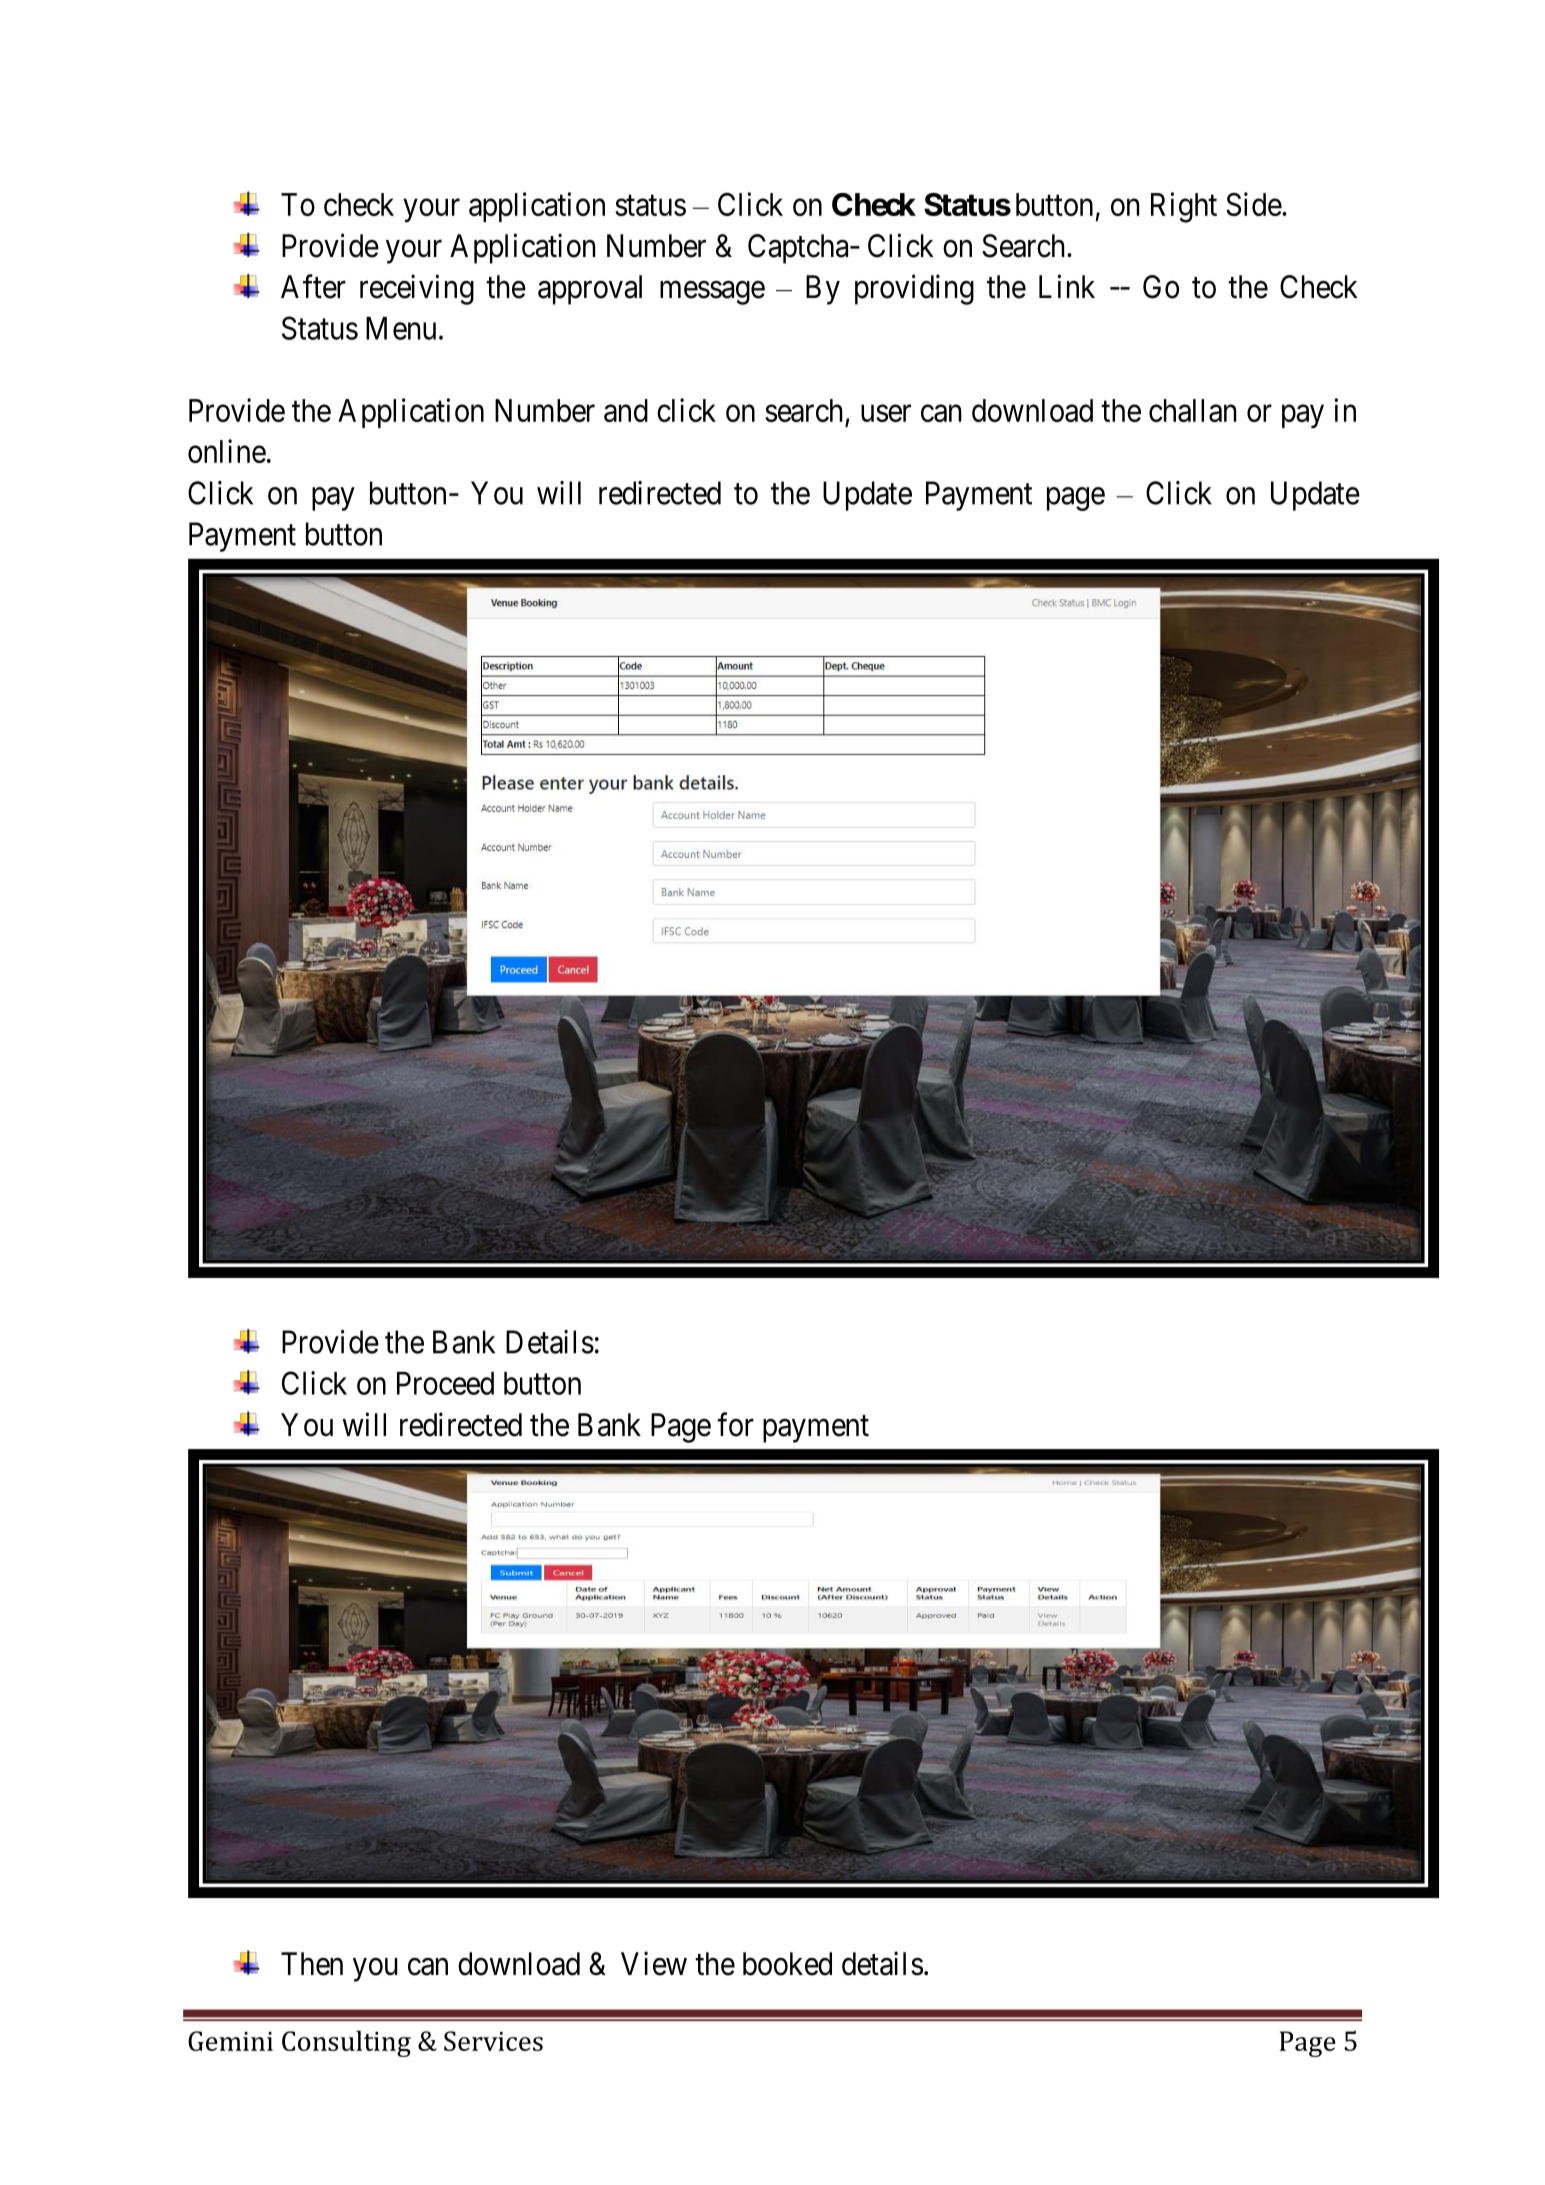 Image resolution: width=1545 pixels, height=2185 pixels. I want to click on Consulting, so click(346, 2043).
